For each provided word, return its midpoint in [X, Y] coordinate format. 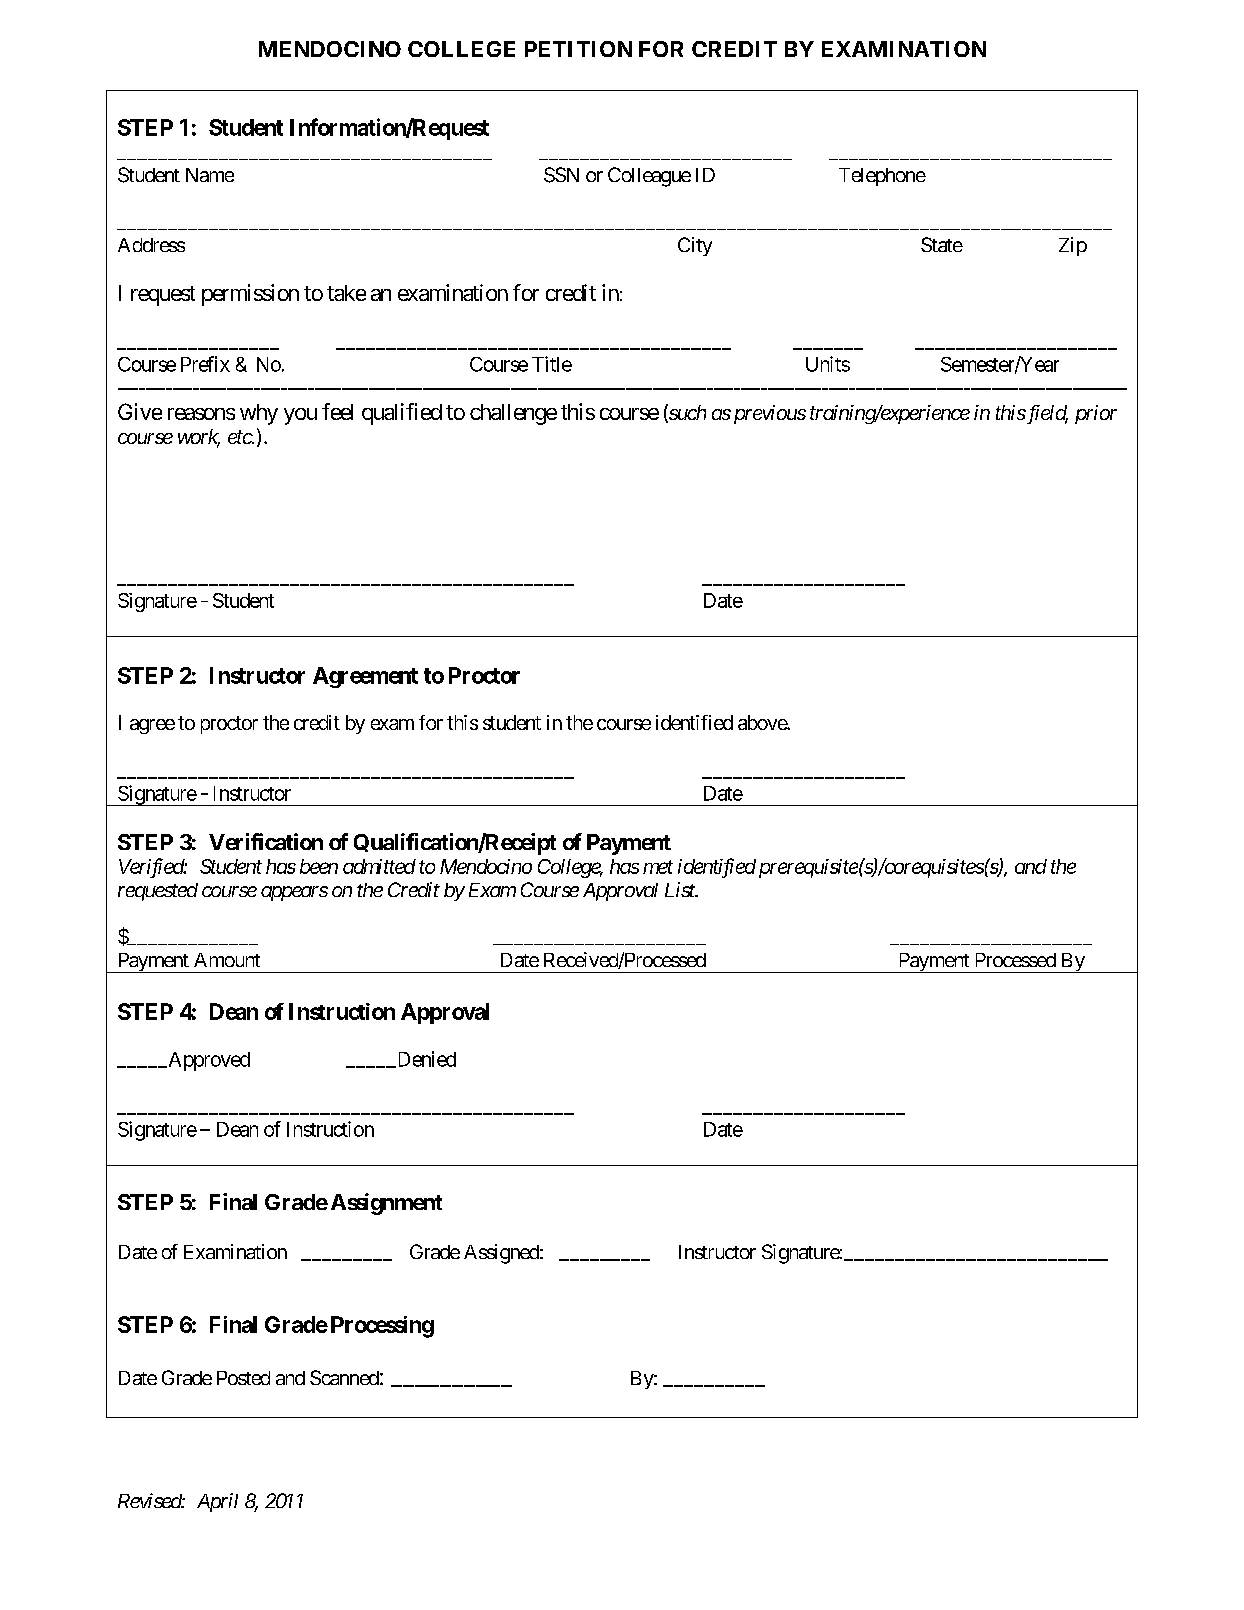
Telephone [882, 177]
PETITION [578, 49]
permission [250, 295]
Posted [243, 1378]
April [217, 1502]
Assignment [386, 1204]
